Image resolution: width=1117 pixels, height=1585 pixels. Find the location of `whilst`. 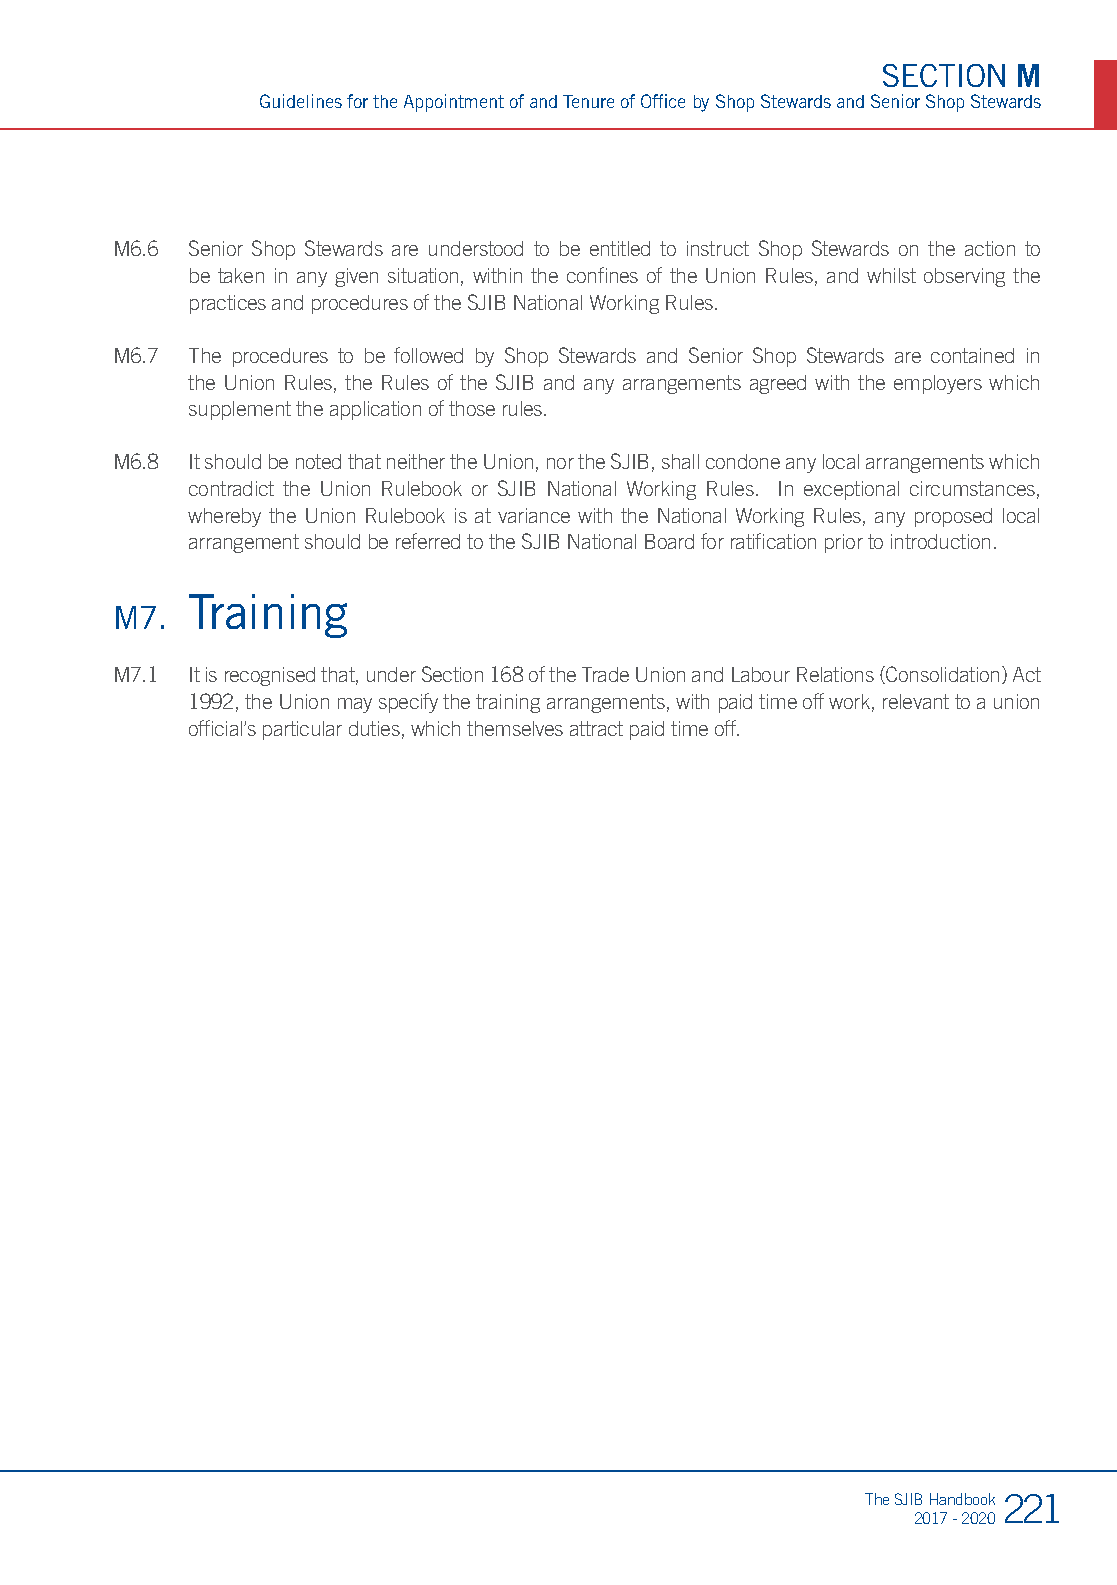

whilst is located at coordinates (891, 275).
